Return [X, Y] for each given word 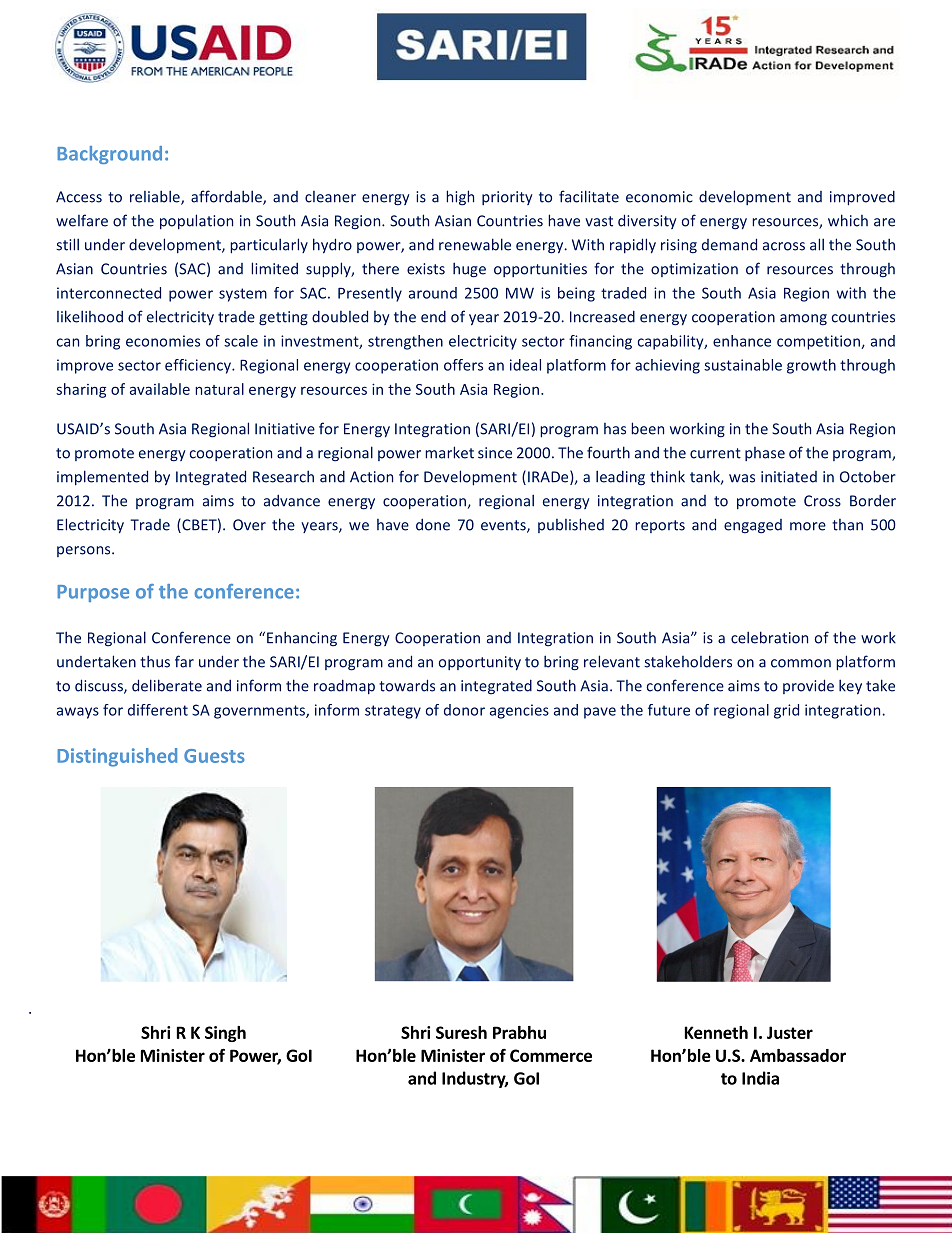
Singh [225, 1034]
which [848, 220]
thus [155, 661]
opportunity [480, 663]
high [460, 198]
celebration [769, 637]
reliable [156, 197]
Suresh [461, 1032]
